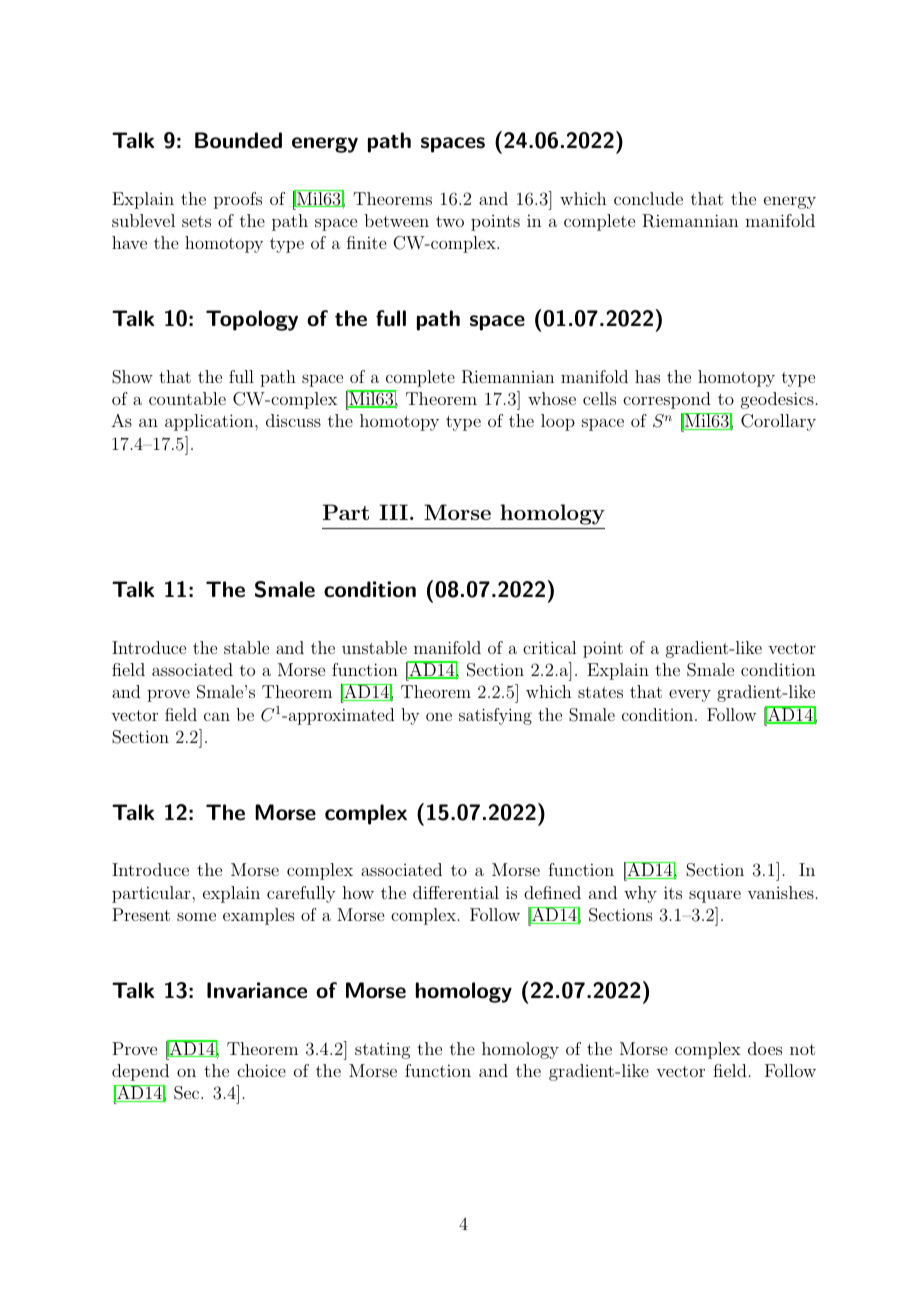 This document has width=924, height=1308. What do you see at coordinates (187, 398) in the document?
I see `countable` at bounding box center [187, 398].
